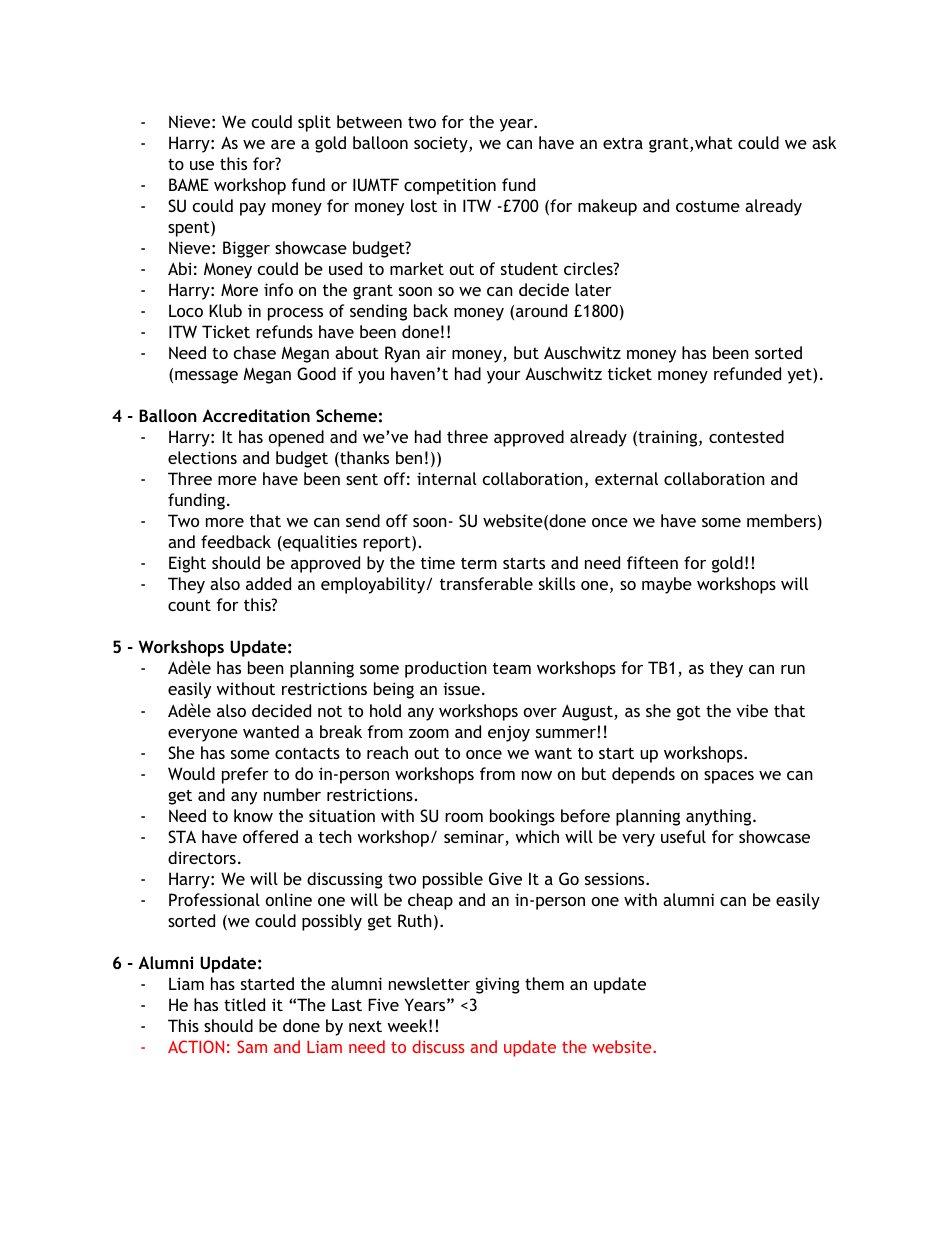 Image resolution: width=952 pixels, height=1233 pixels. Describe the element at coordinates (202, 457) in the screenshot. I see `elections` at that location.
